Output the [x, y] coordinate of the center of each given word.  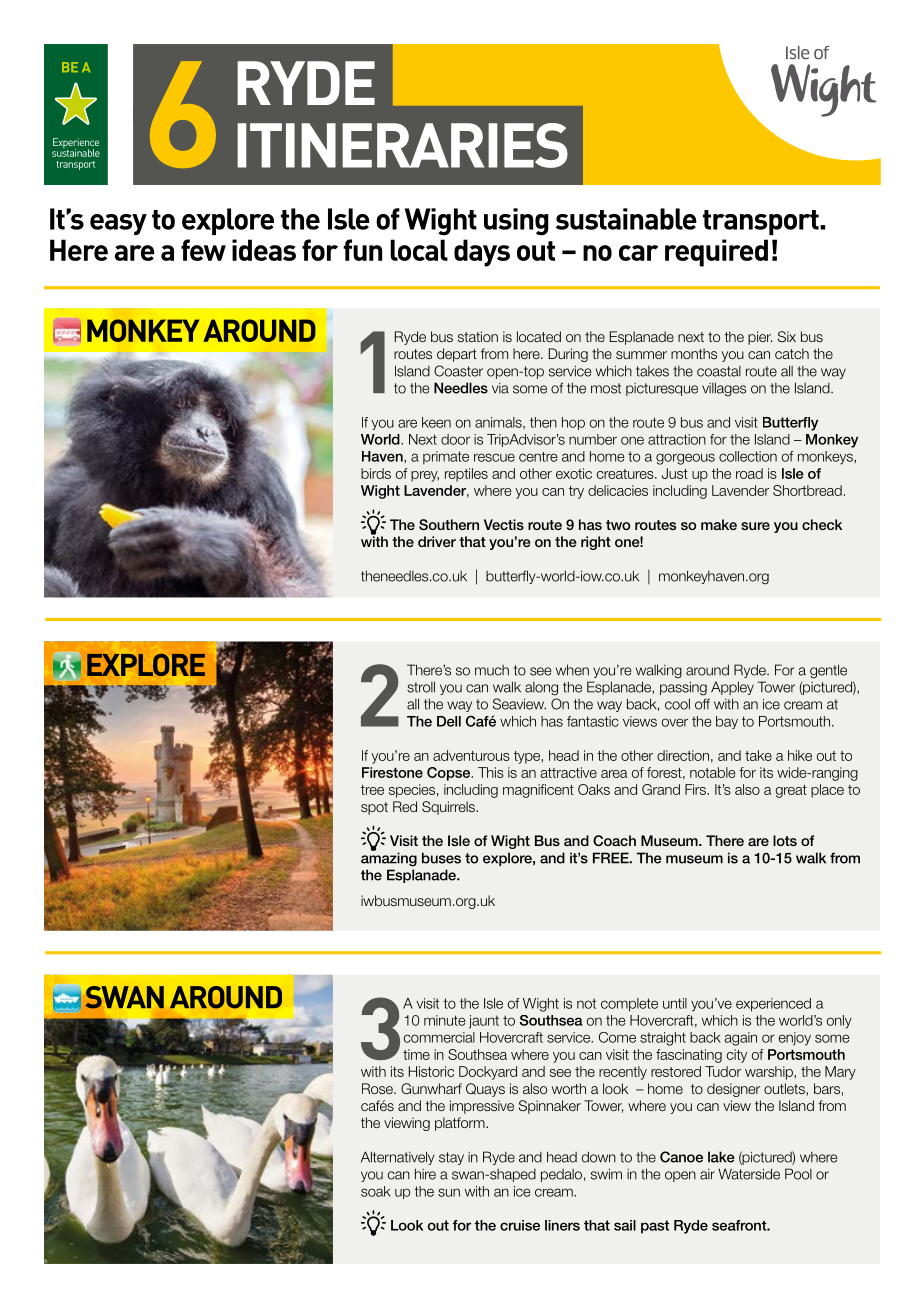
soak [376, 1191]
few [203, 250]
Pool [798, 1174]
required [716, 253]
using [516, 222]
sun [449, 1192]
